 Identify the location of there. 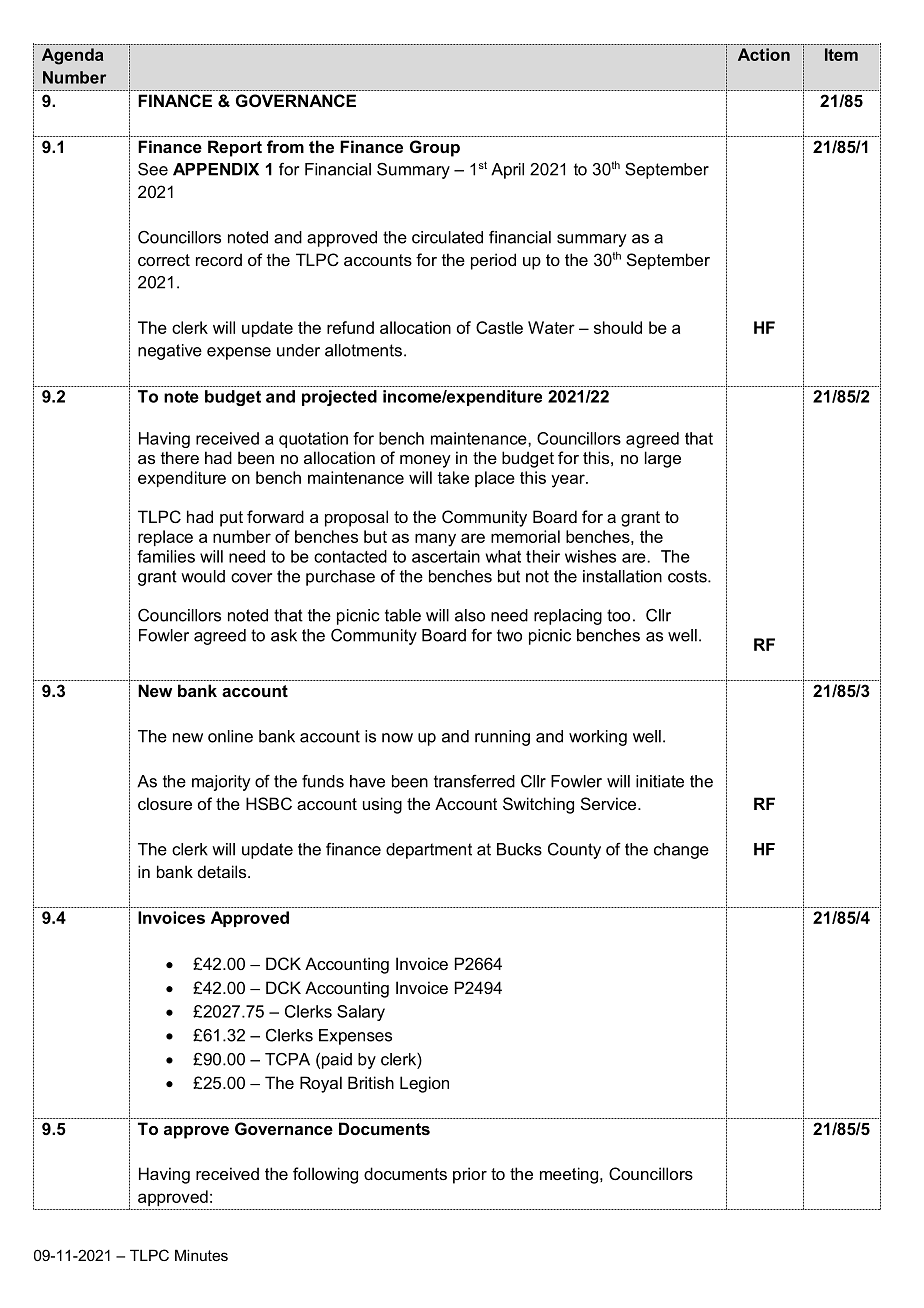
(180, 457).
